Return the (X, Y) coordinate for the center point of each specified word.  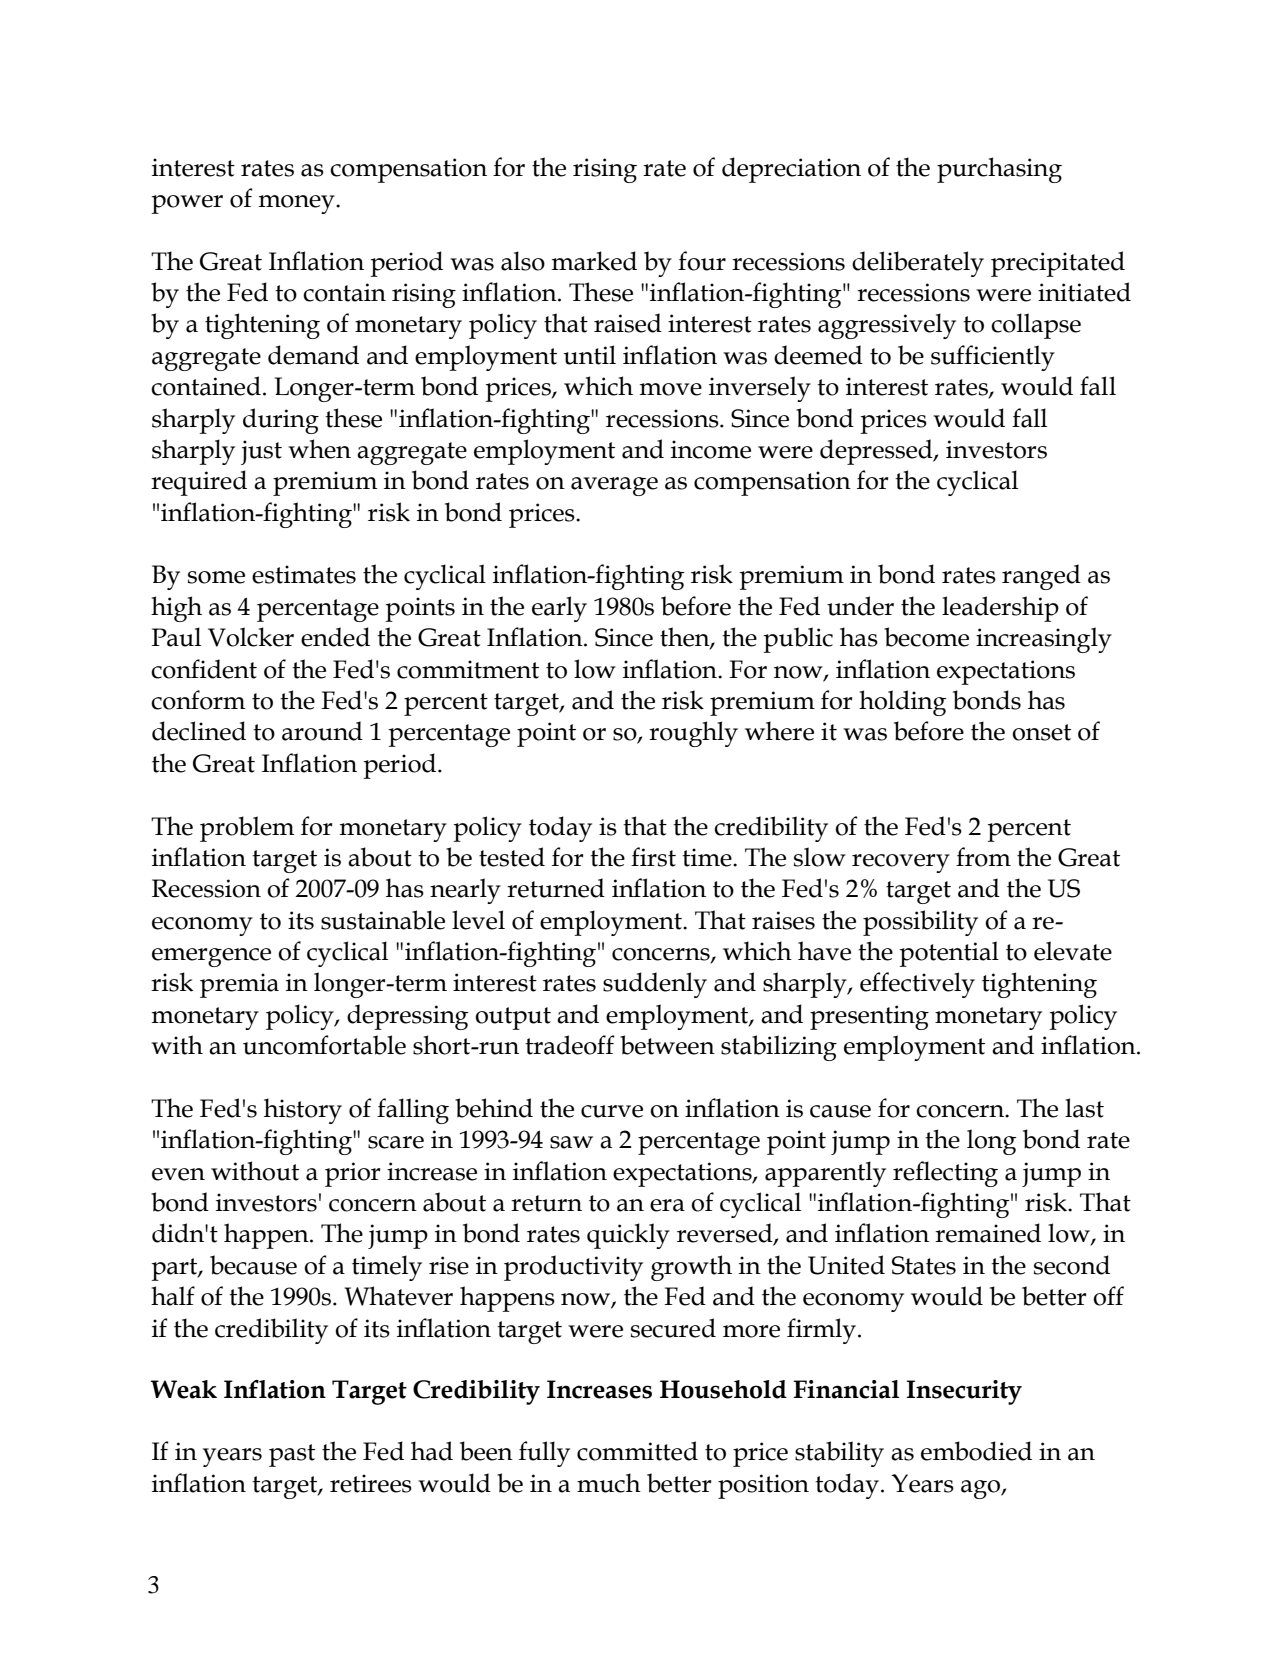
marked (594, 261)
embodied (976, 1451)
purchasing (999, 170)
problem (247, 829)
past (292, 1455)
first (653, 857)
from (983, 857)
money (298, 204)
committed (637, 1451)
